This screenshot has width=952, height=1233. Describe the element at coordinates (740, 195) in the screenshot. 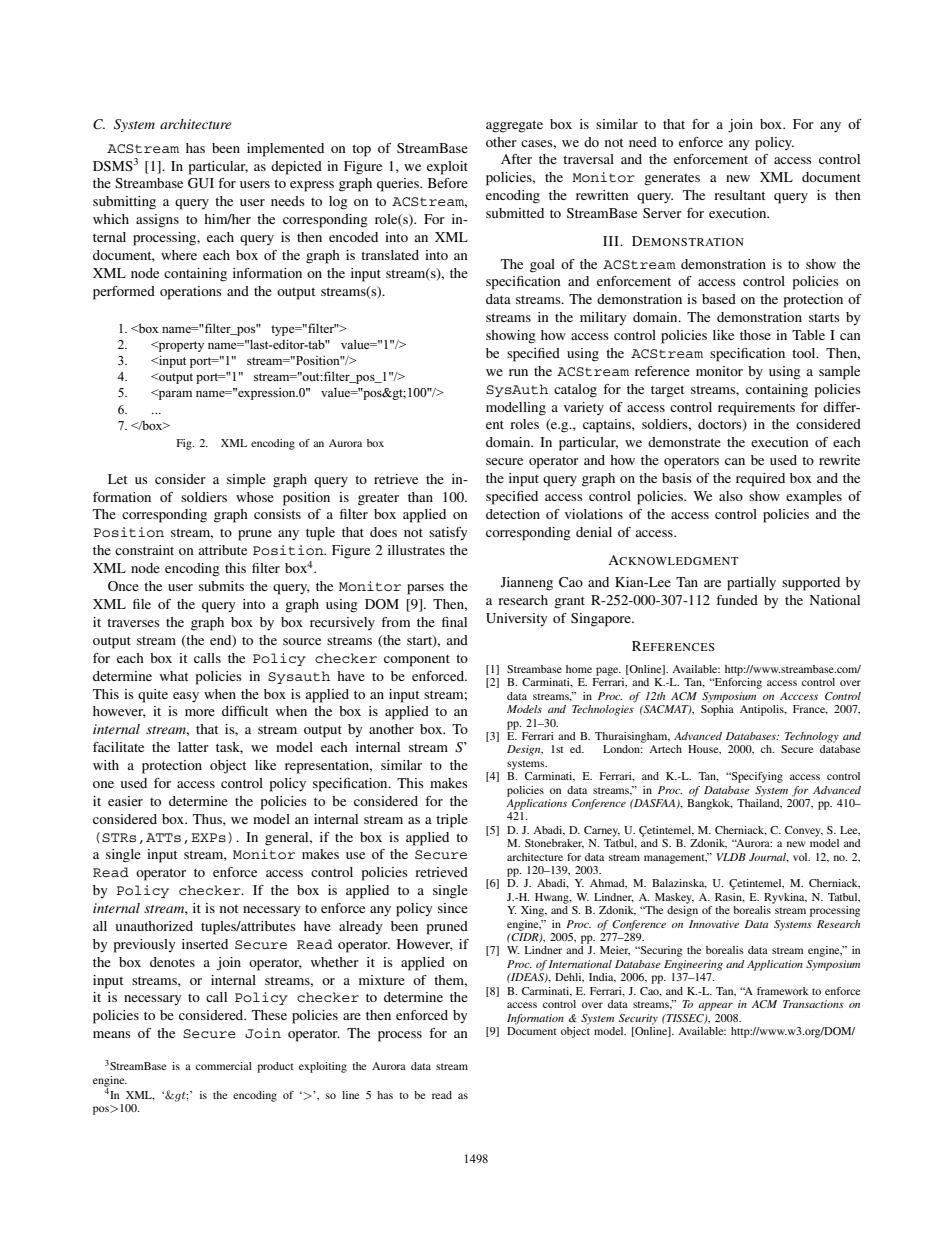

I see `resultant` at that location.
